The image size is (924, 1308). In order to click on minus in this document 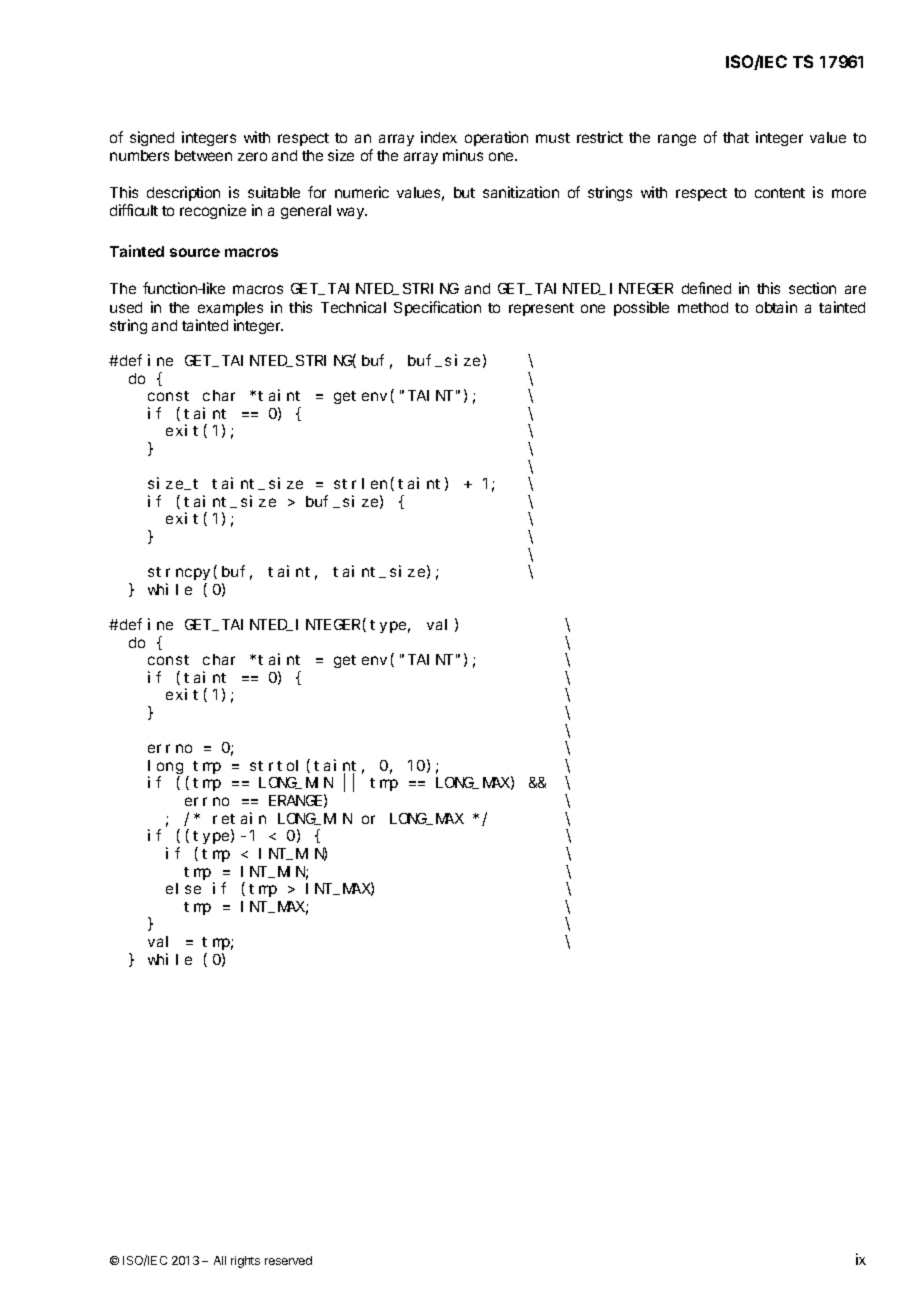, I will do `click(463, 155)`.
